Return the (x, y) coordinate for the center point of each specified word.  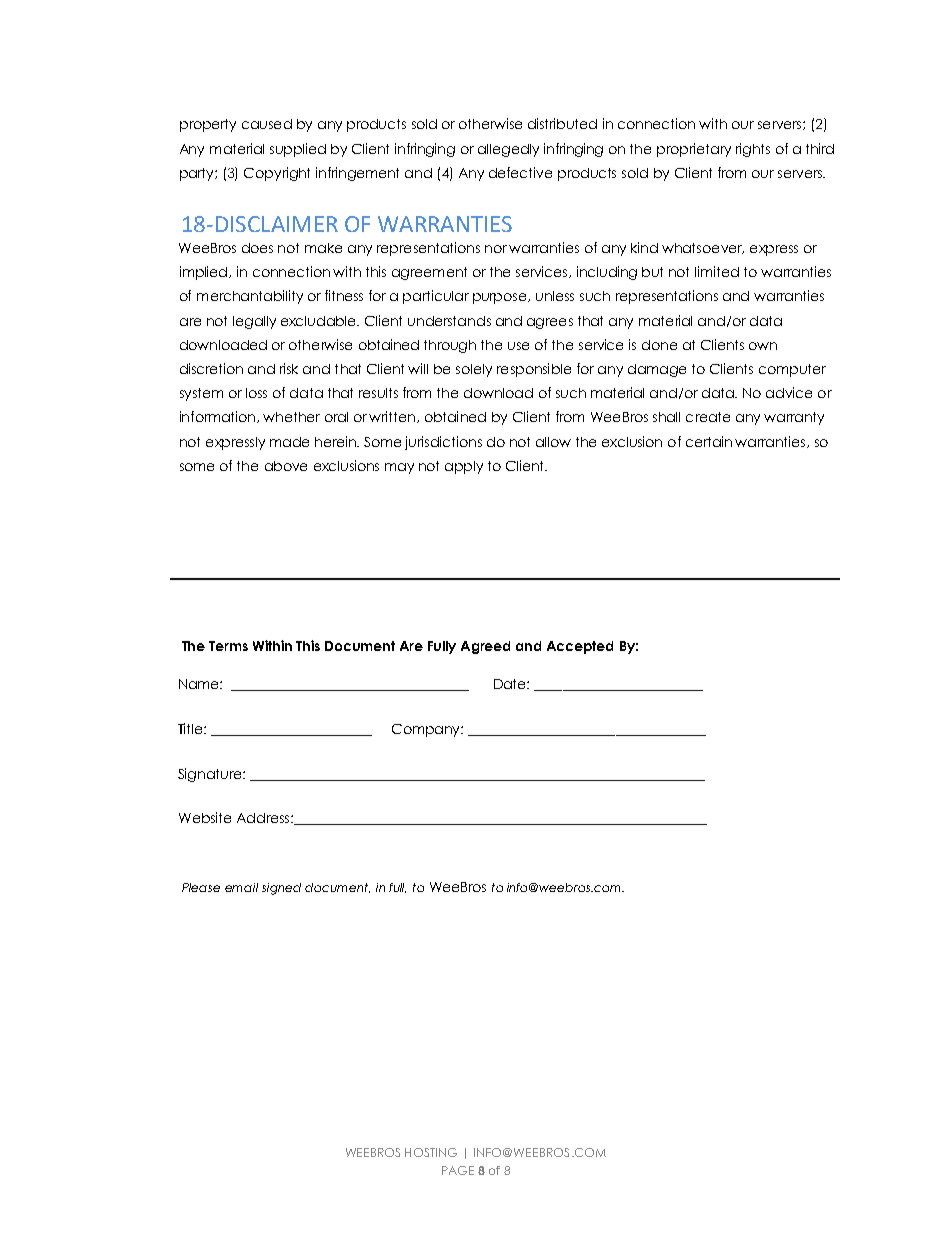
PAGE (458, 1170)
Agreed (485, 647)
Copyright (277, 174)
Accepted (580, 647)
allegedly (508, 150)
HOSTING (431, 1152)
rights (753, 150)
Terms (228, 646)
